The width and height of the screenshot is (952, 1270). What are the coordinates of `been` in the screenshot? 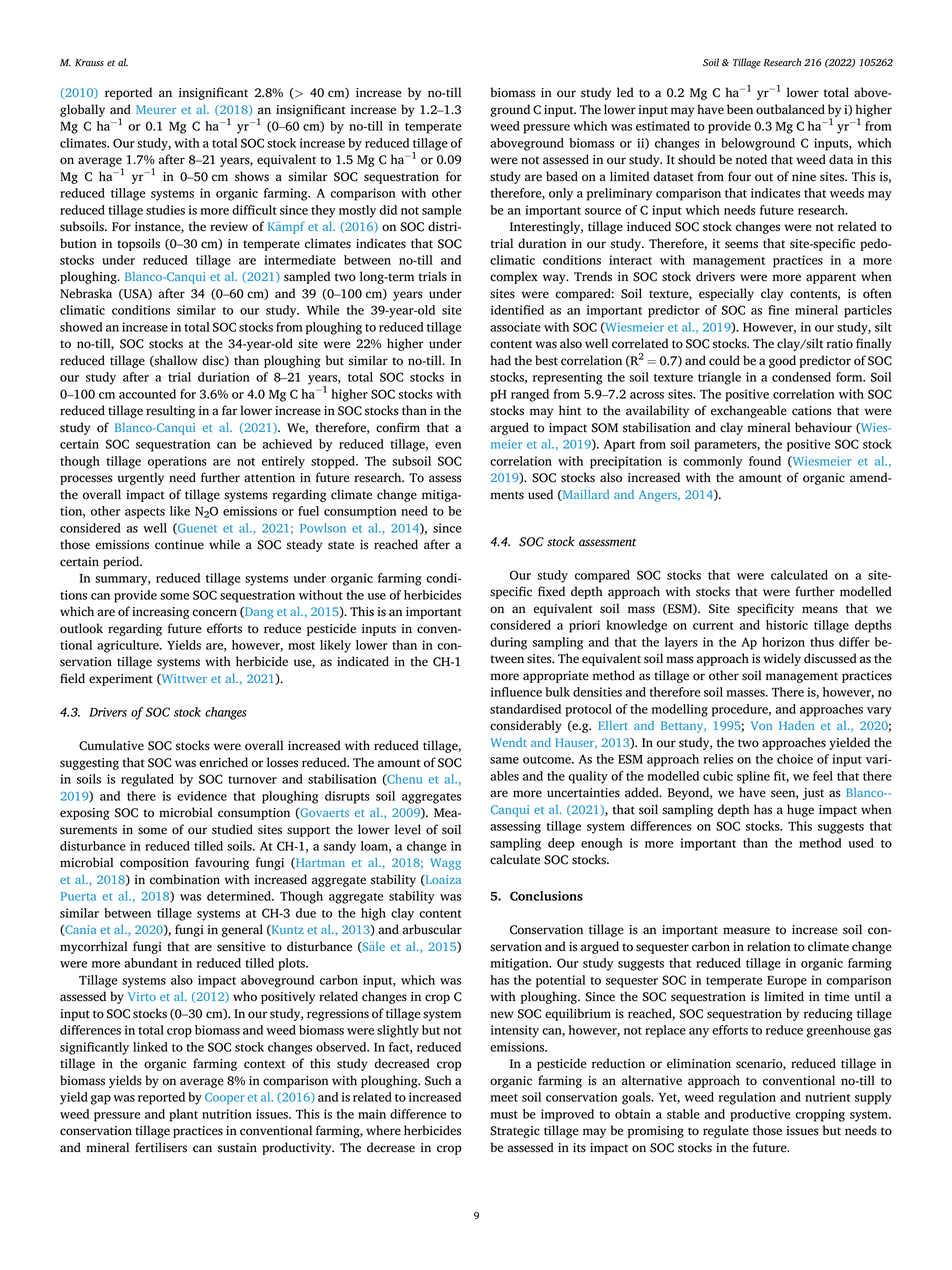 It's located at (740, 109).
